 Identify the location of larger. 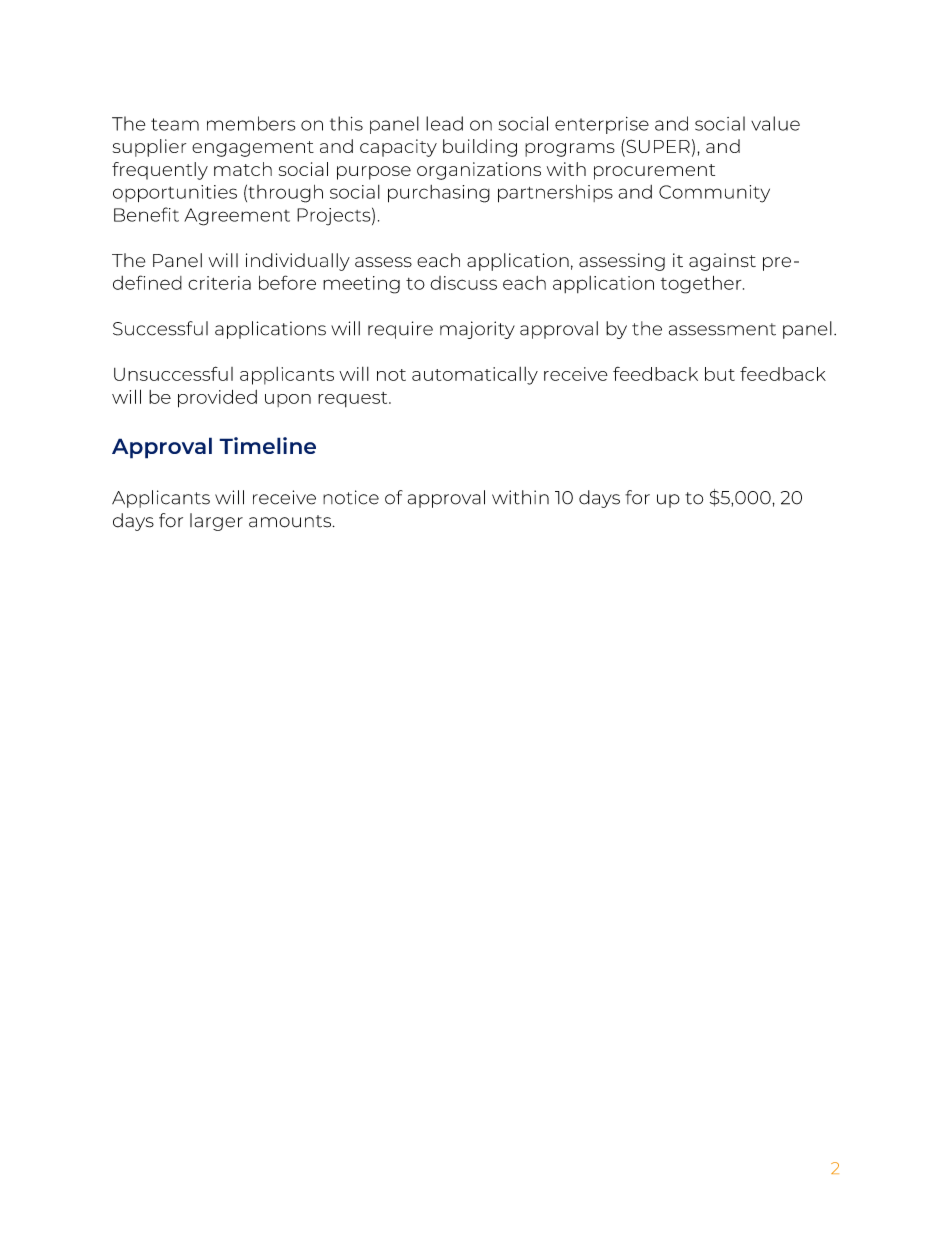
(216, 522).
